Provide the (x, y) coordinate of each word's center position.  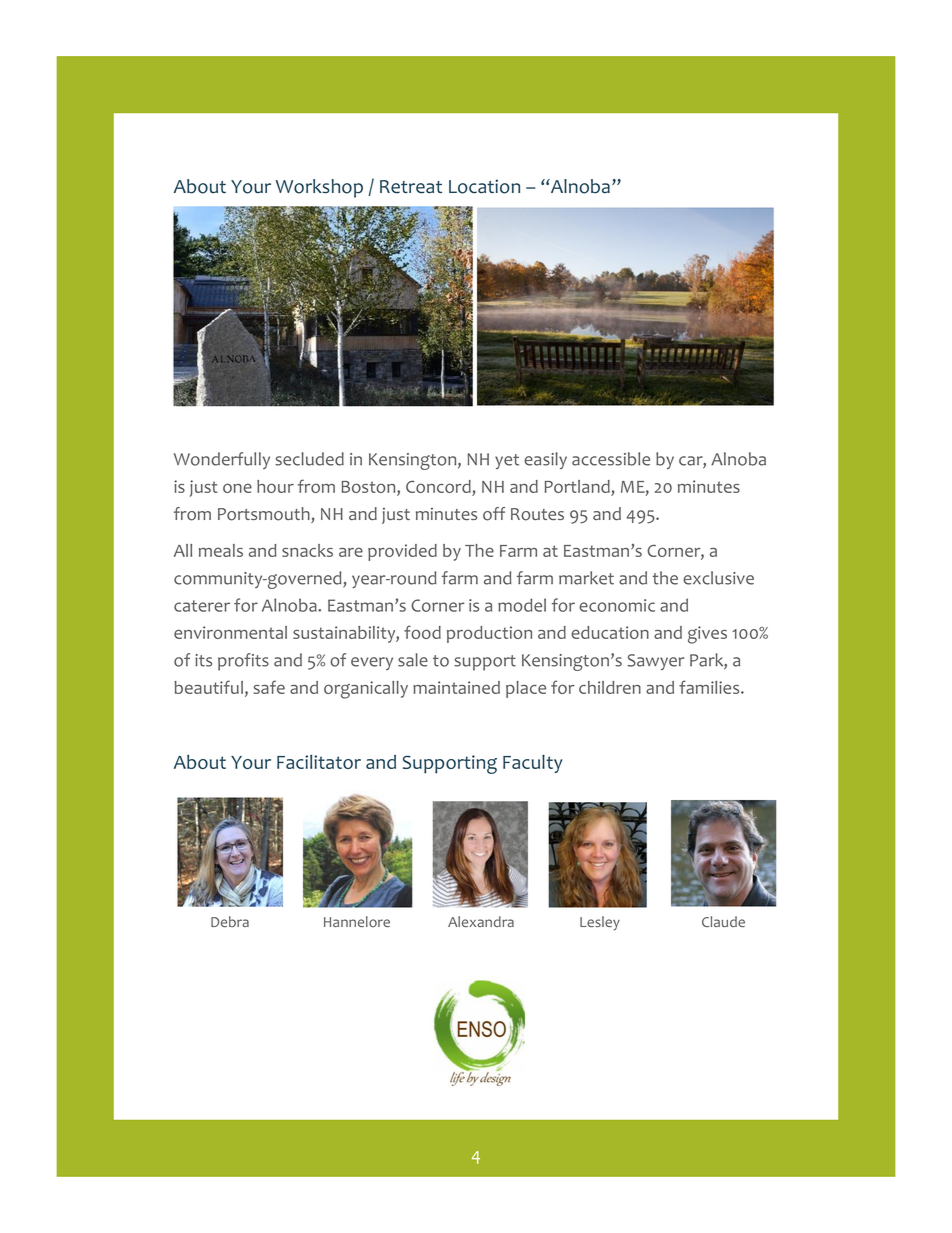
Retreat (411, 187)
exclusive (718, 578)
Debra (230, 921)
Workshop (319, 188)
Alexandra (481, 921)
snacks (307, 550)
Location (484, 186)
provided (402, 552)
